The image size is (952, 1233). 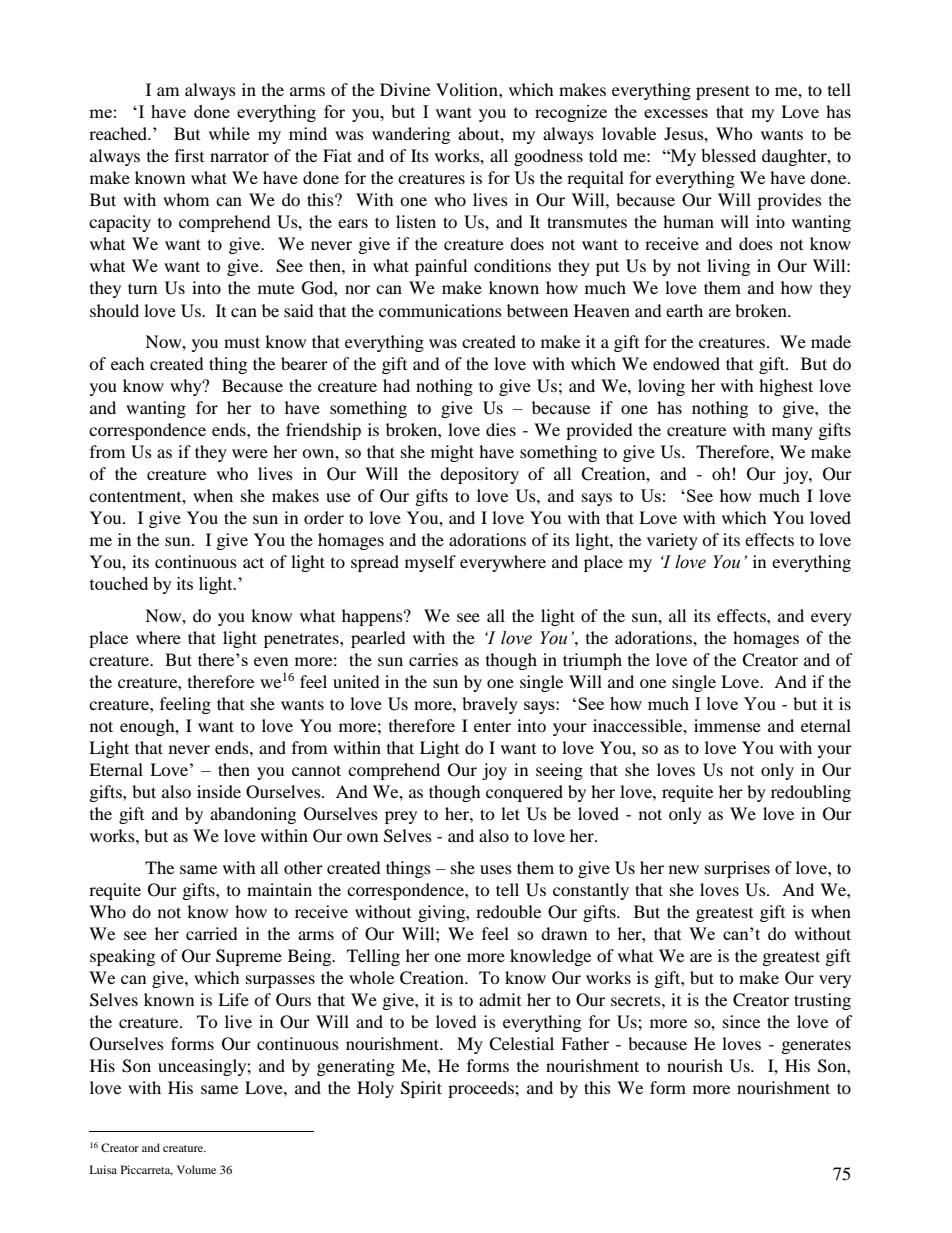 What do you see at coordinates (229, 133) in the page?
I see `while` at bounding box center [229, 133].
